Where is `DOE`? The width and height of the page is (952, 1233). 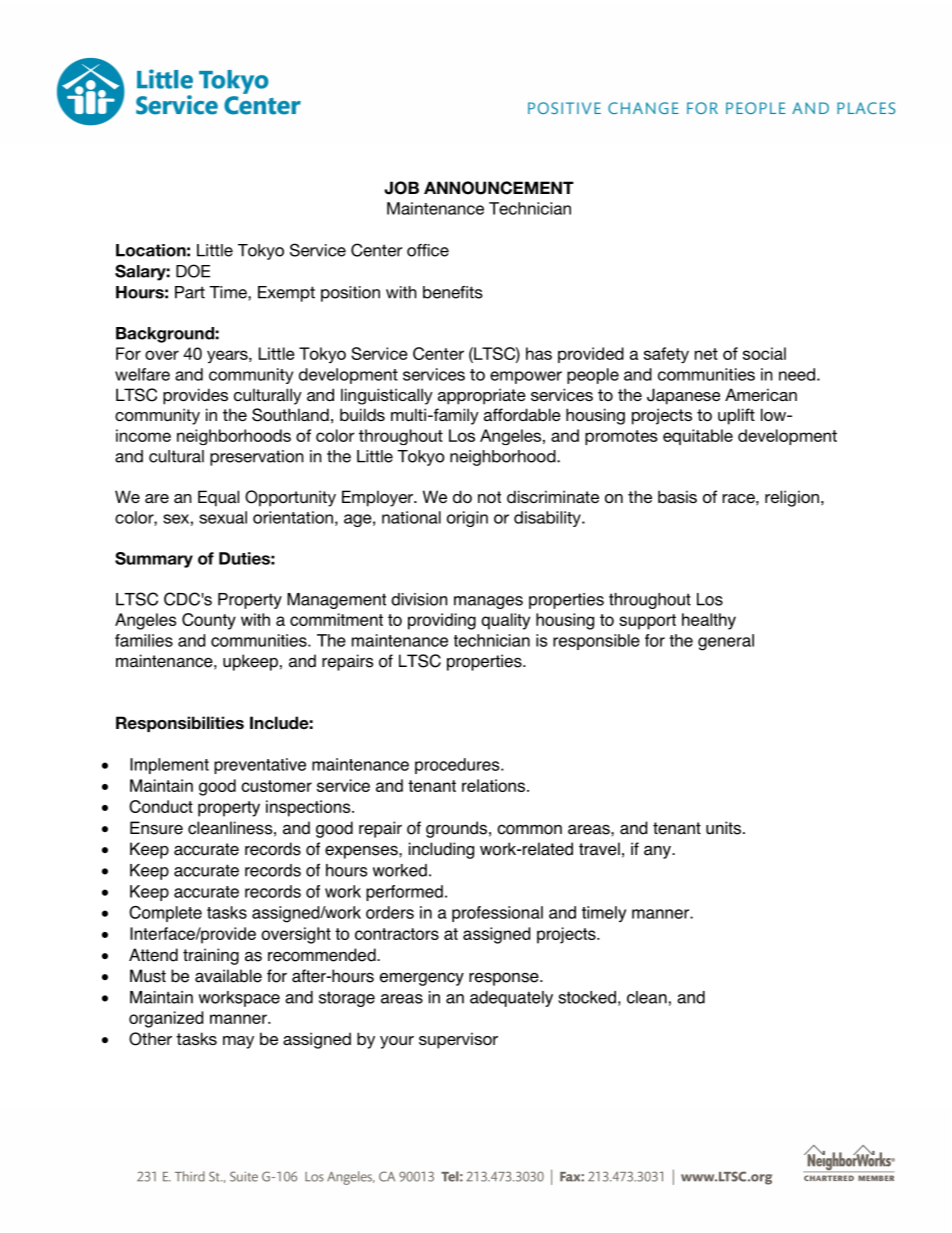
DOE is located at coordinates (193, 271).
